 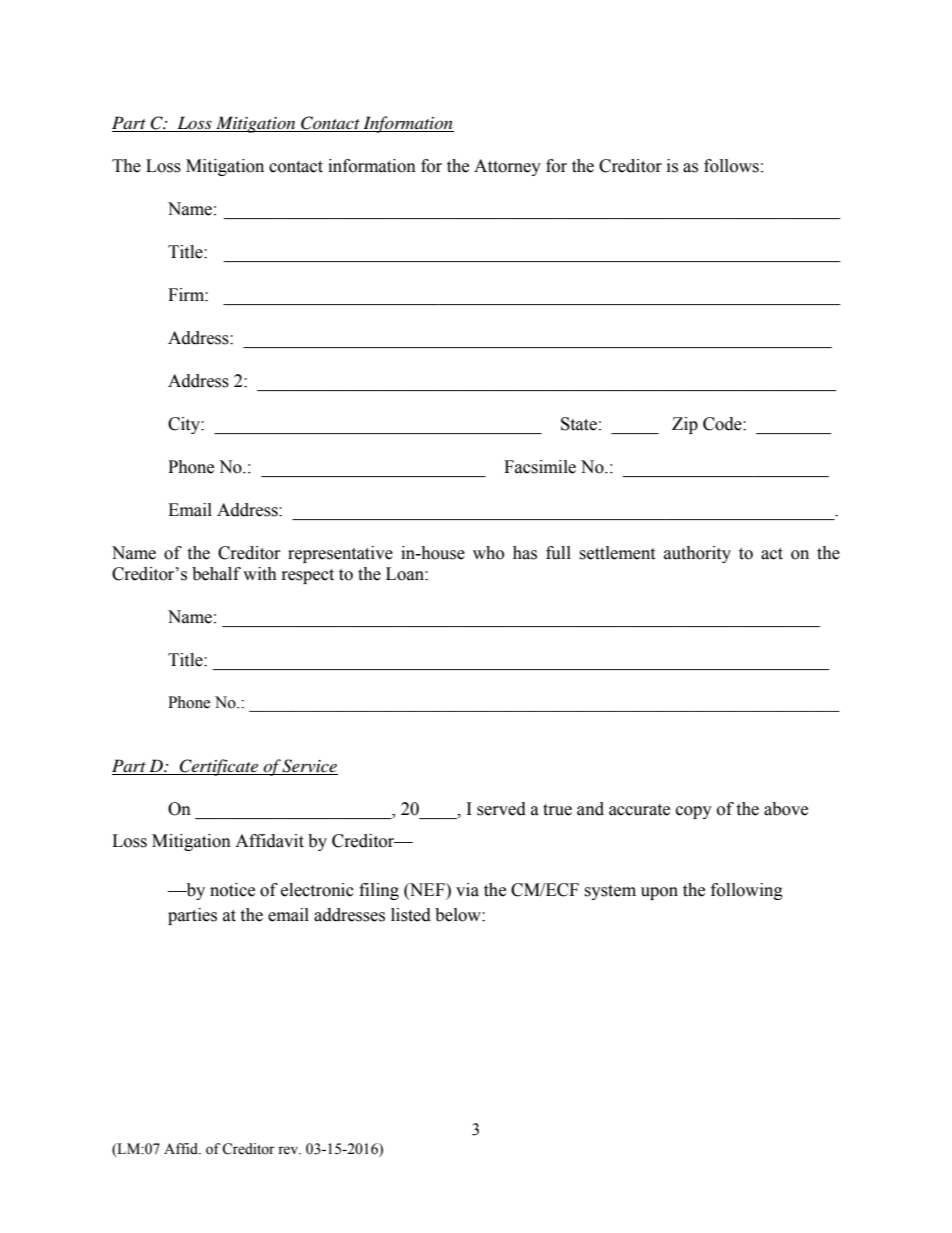 I want to click on representative, so click(x=340, y=554).
